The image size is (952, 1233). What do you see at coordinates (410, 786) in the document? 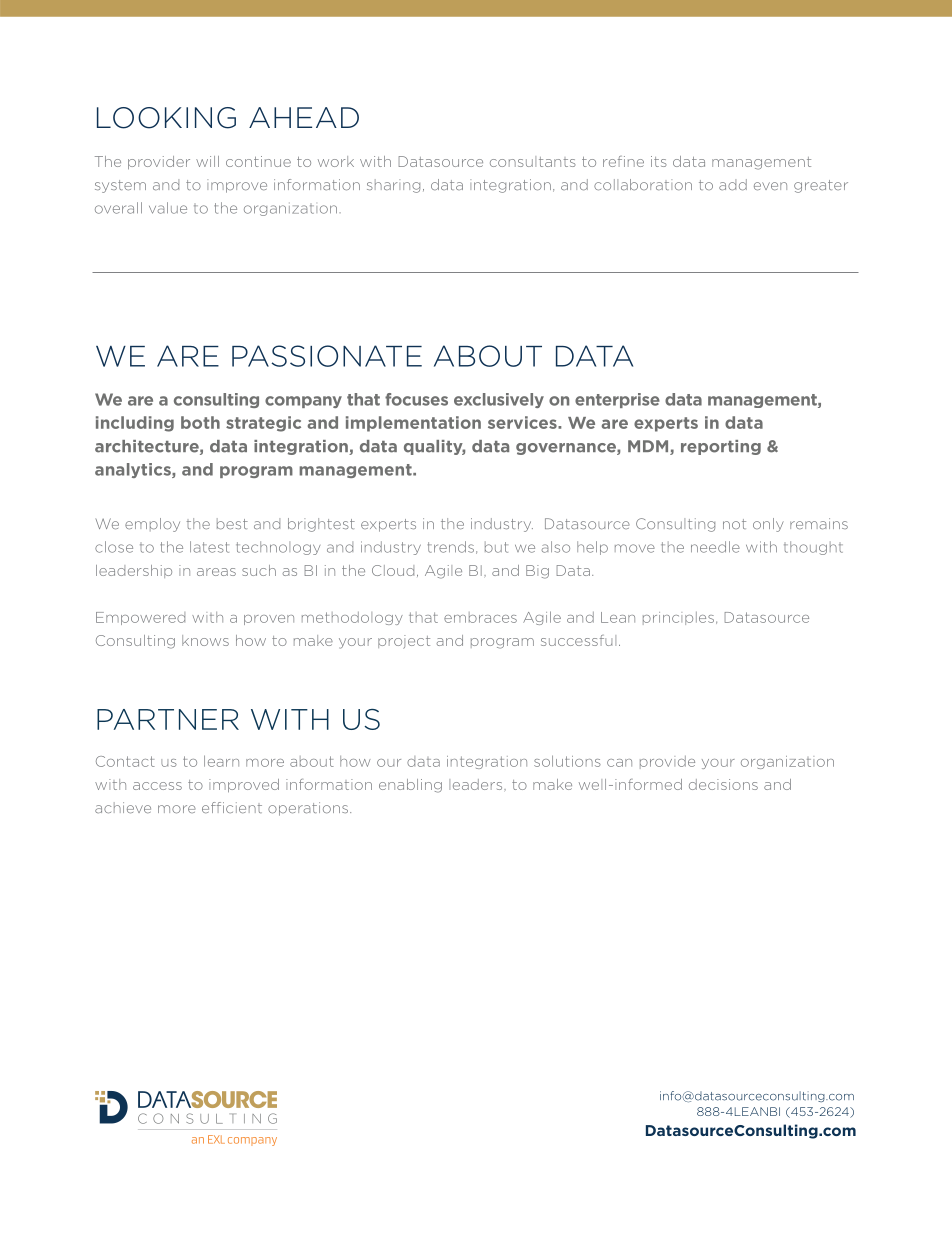
I see `enabling` at bounding box center [410, 786].
